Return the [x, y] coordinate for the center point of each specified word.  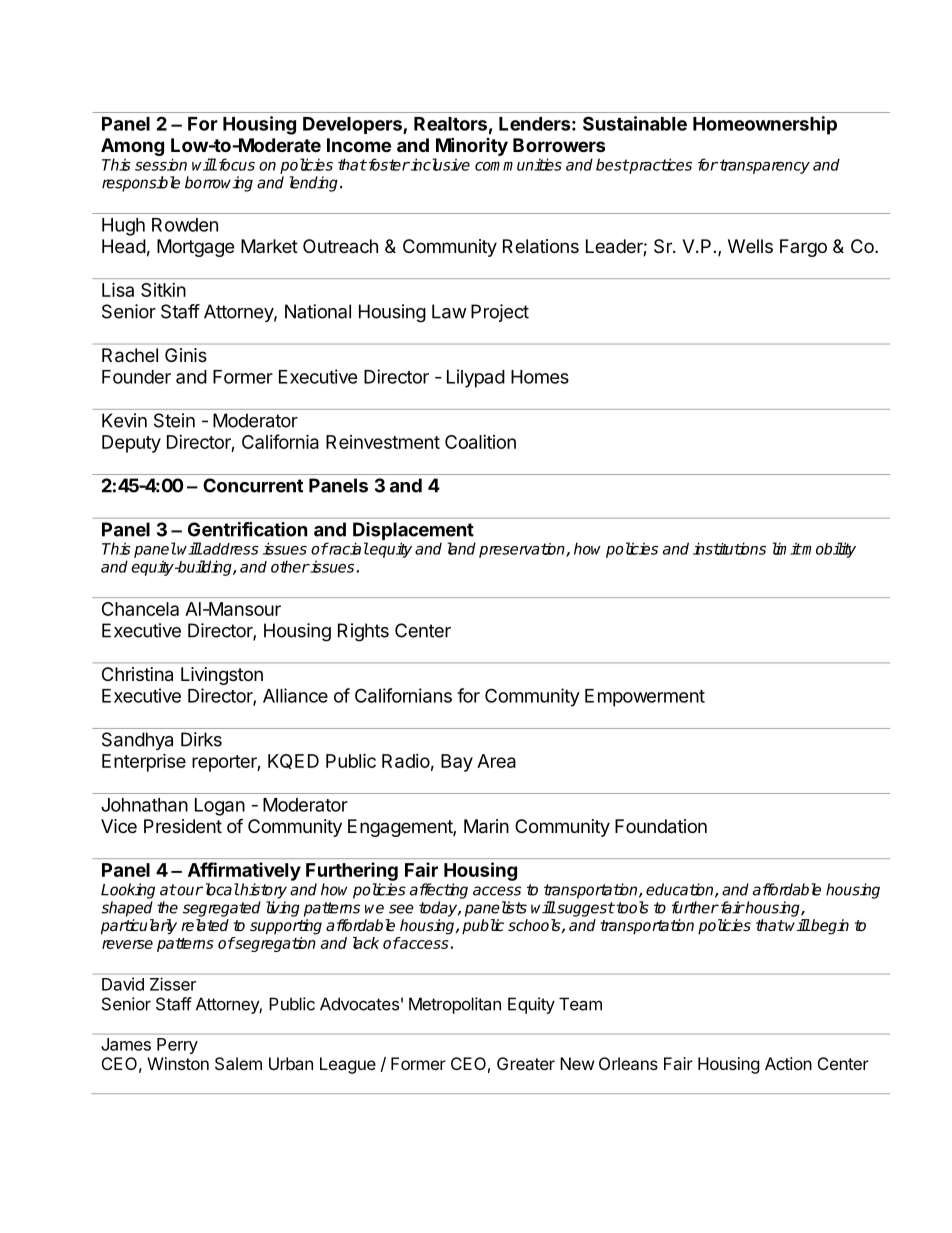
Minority [472, 146]
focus [235, 164]
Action [788, 1063]
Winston [178, 1063]
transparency [765, 166]
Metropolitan [455, 1005]
